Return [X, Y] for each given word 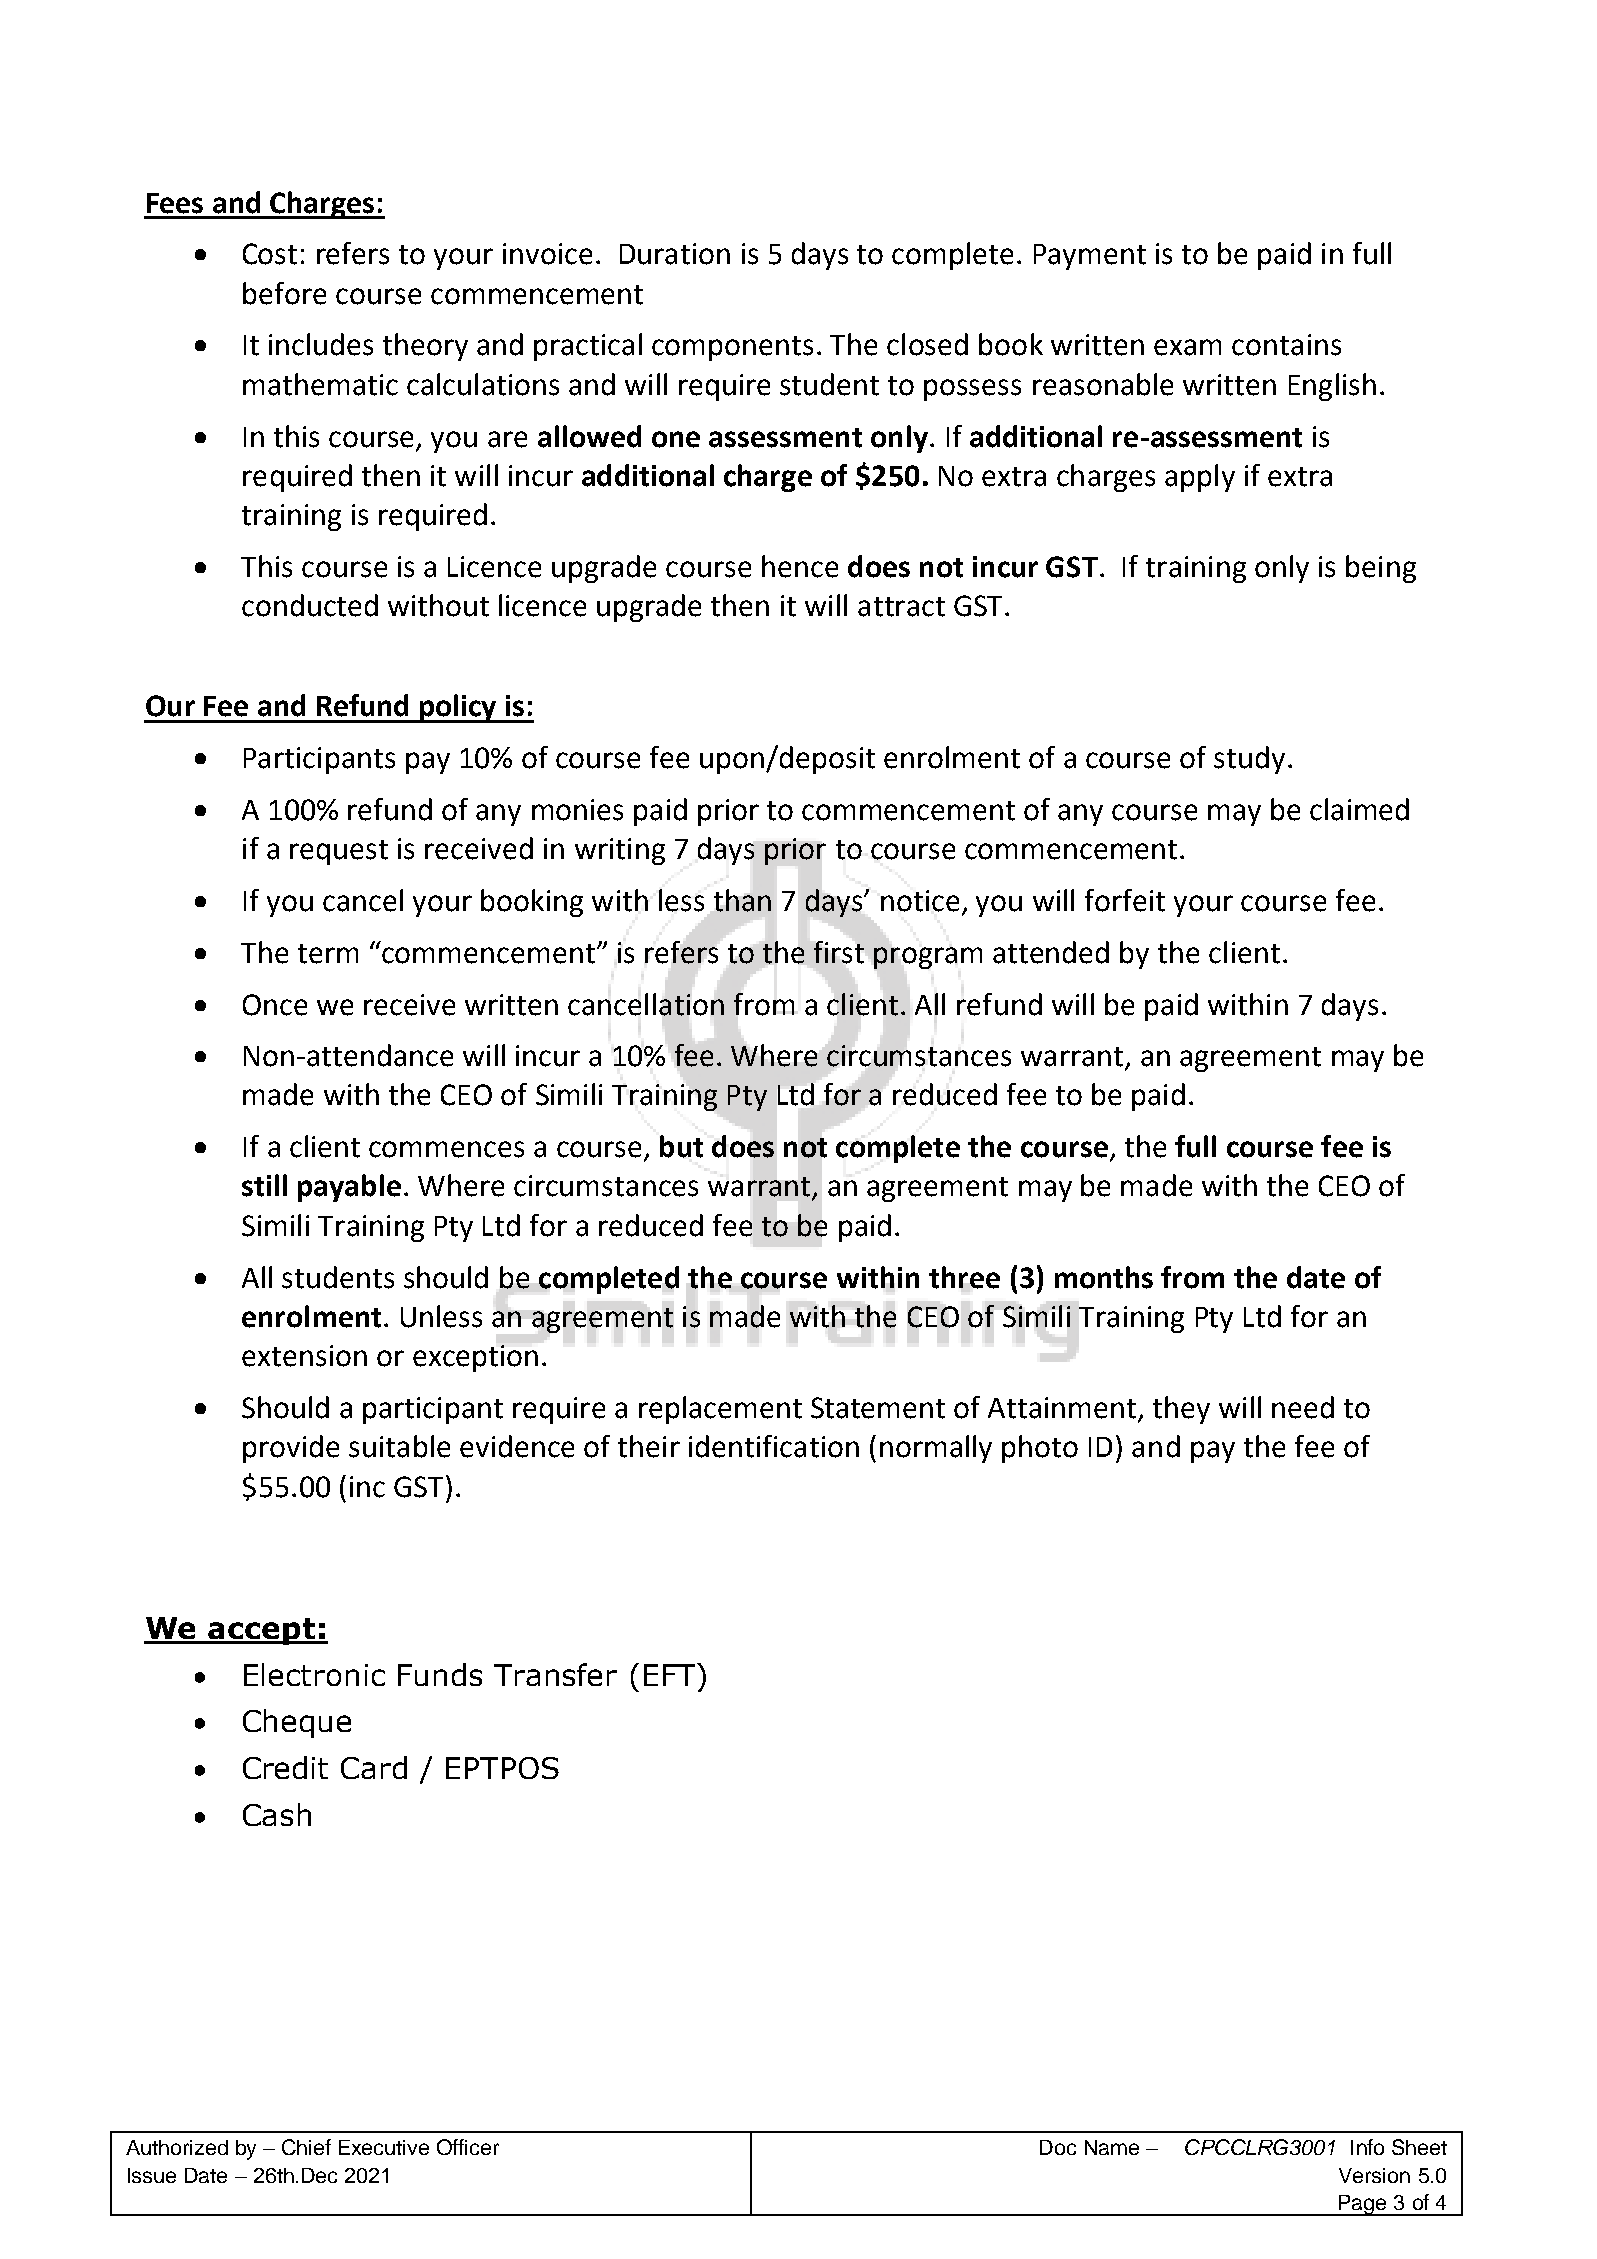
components [732, 348]
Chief [306, 2147]
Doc [1058, 2147]
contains [1286, 345]
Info [1367, 2147]
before [284, 293]
